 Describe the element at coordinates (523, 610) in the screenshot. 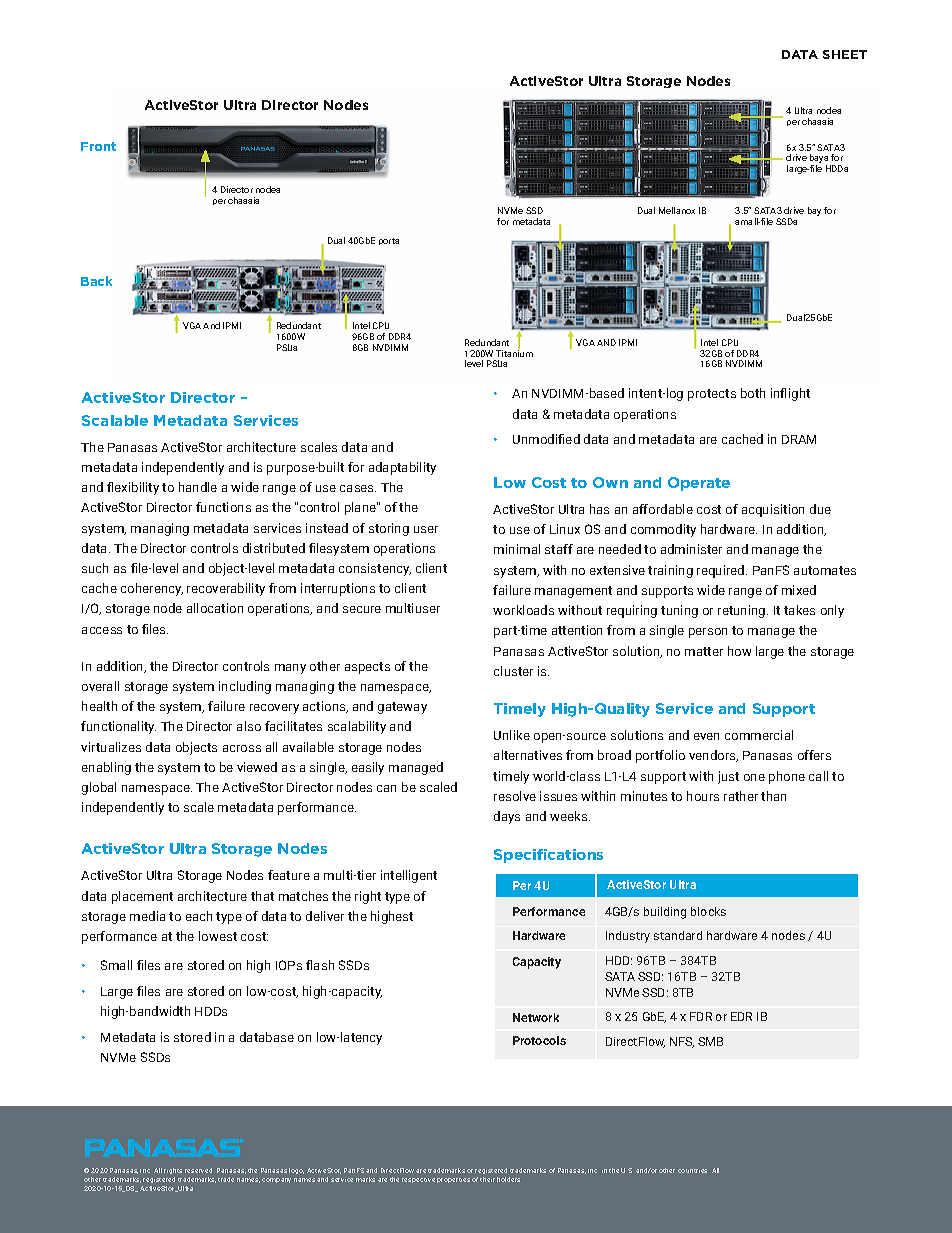

I see `workloads` at that location.
